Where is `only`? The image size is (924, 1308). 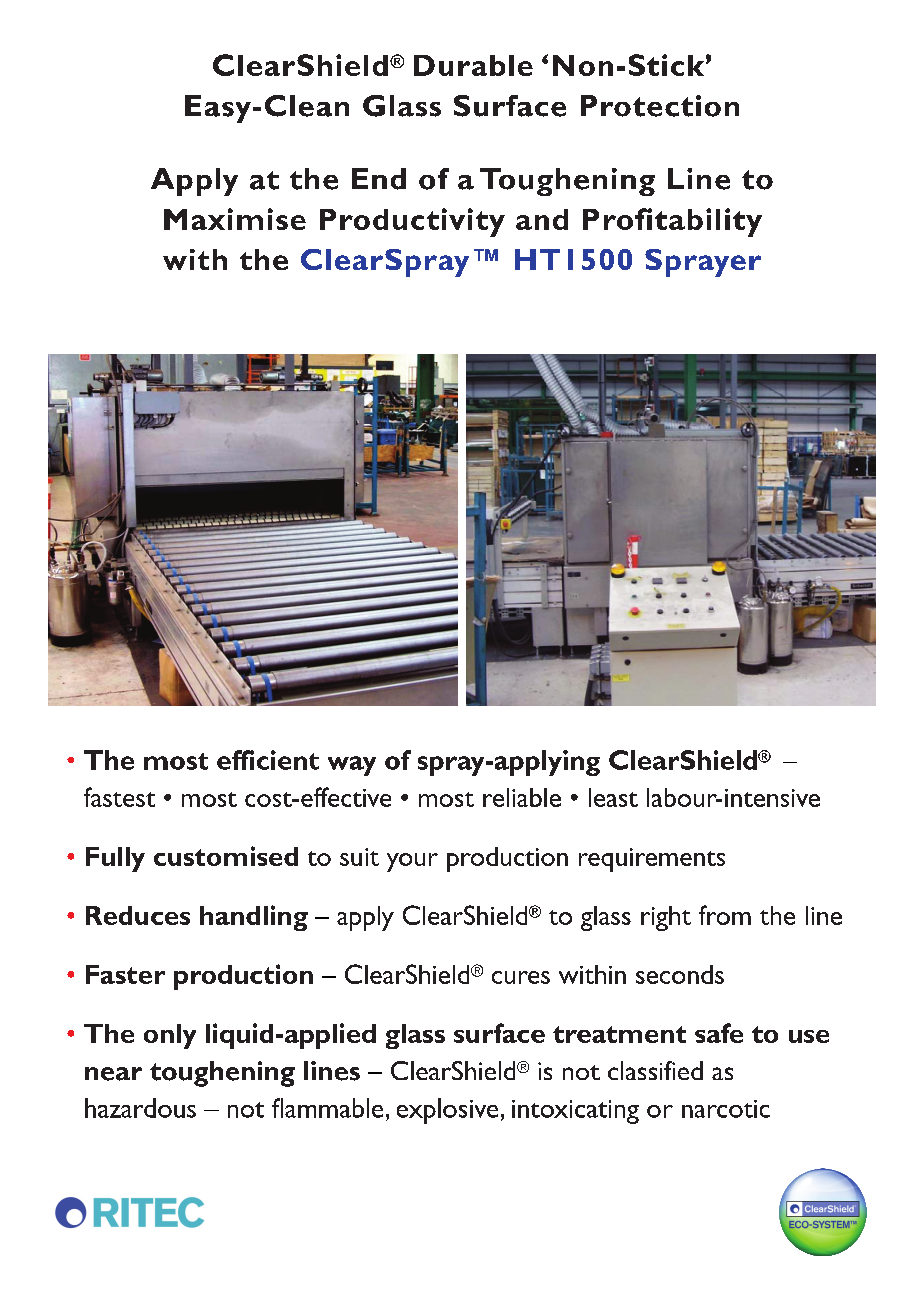 only is located at coordinates (170, 1036).
